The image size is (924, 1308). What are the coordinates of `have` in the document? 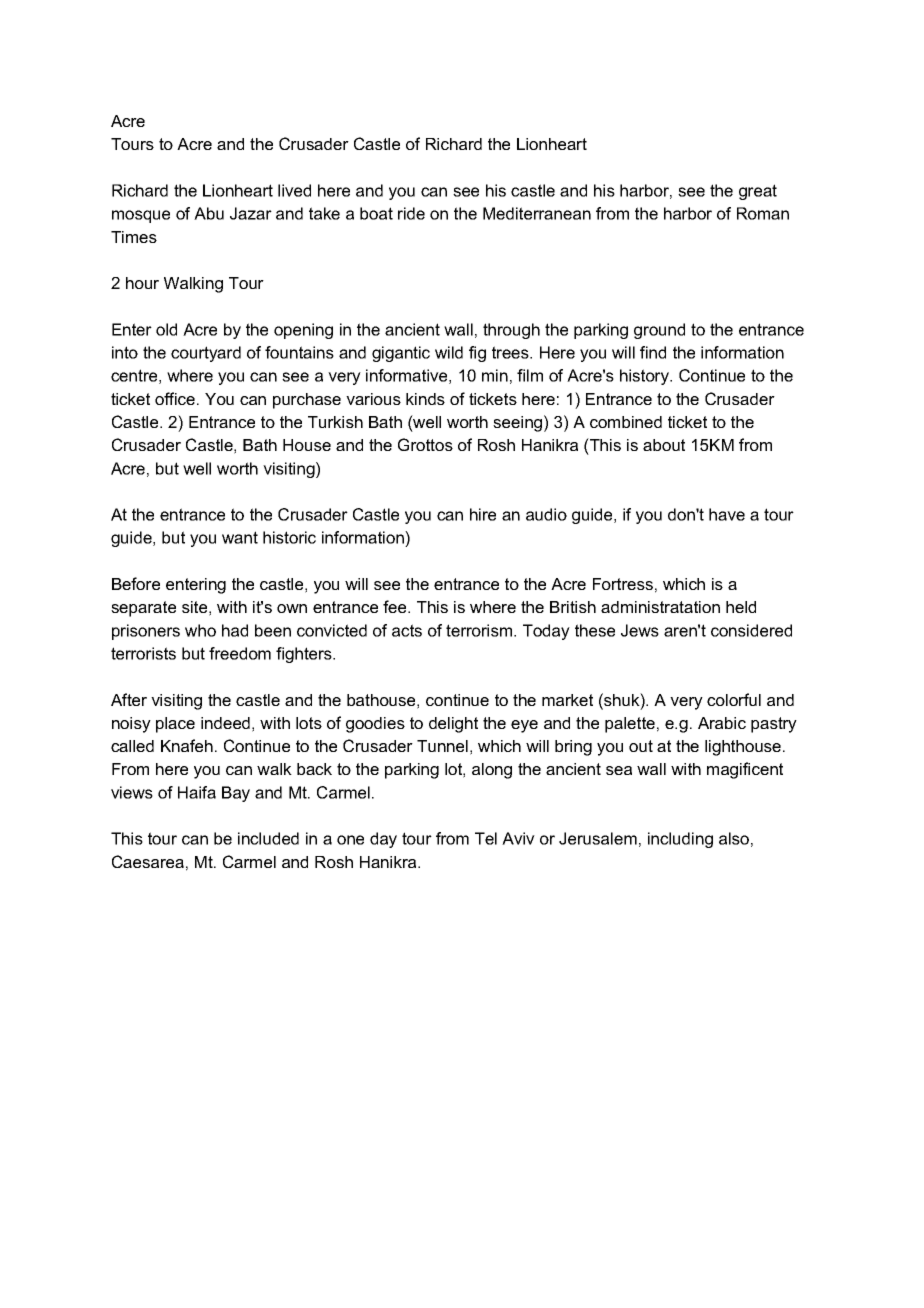 It's located at (727, 514).
